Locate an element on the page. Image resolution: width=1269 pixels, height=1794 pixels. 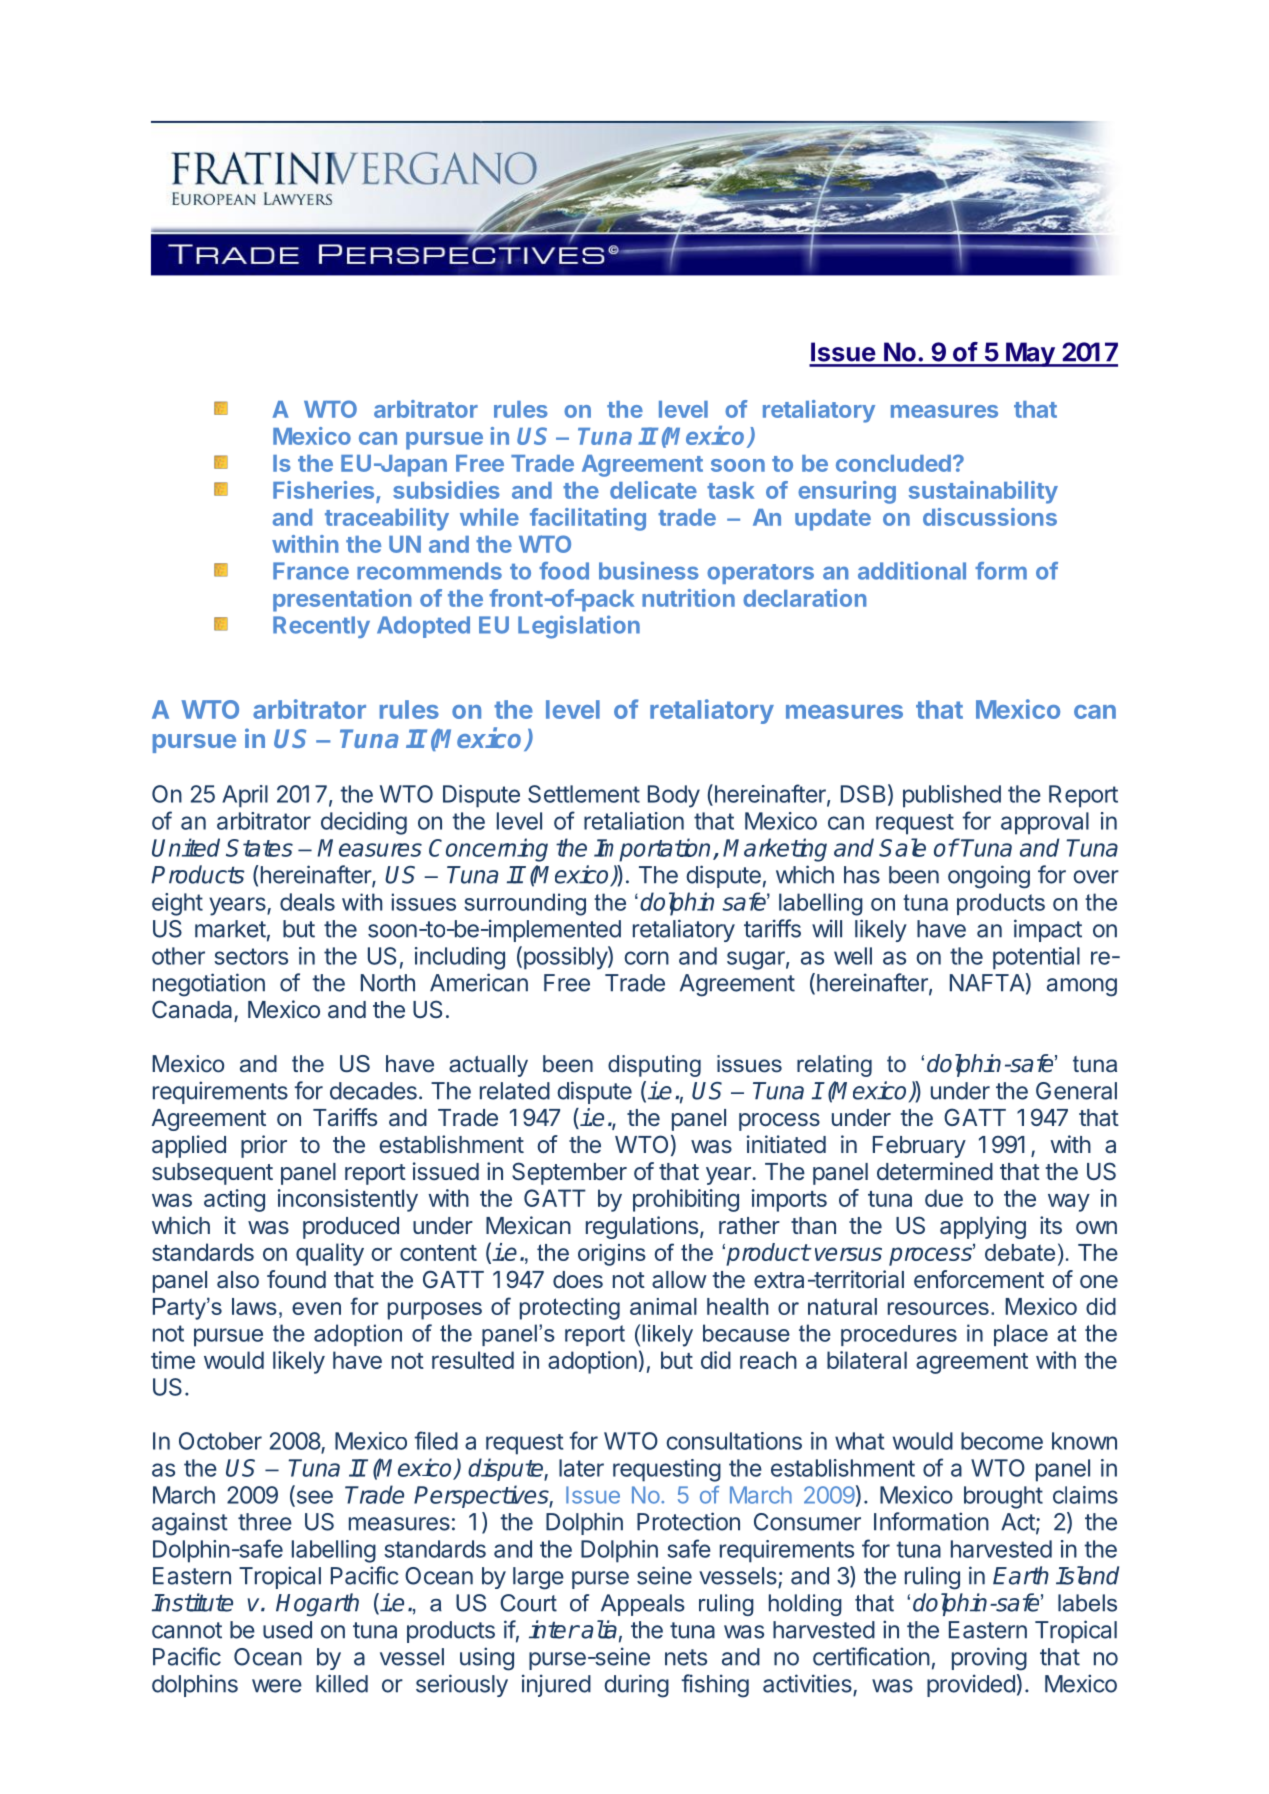
regulations is located at coordinates (642, 1227).
